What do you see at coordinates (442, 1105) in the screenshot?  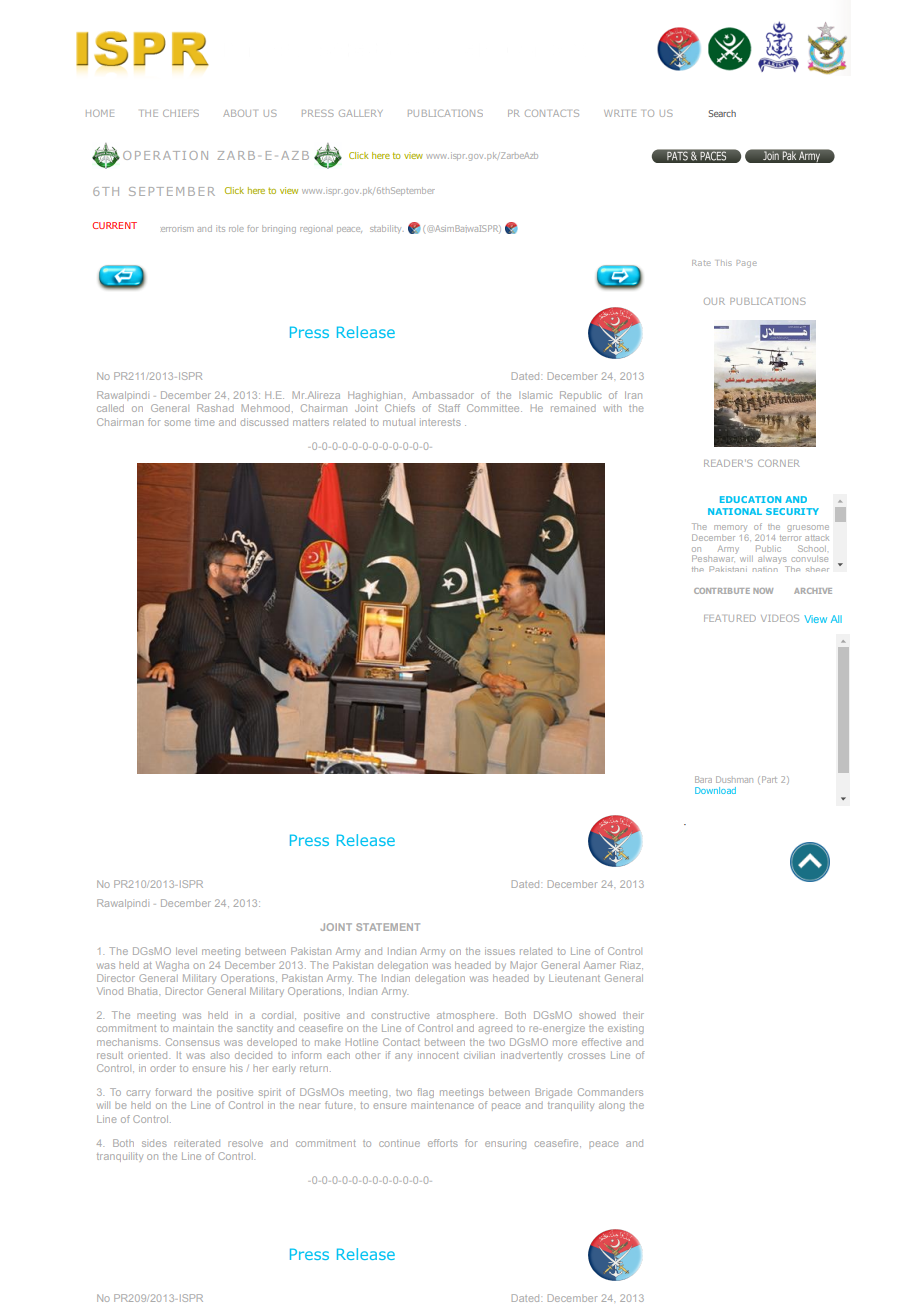 I see `maintenance` at bounding box center [442, 1105].
